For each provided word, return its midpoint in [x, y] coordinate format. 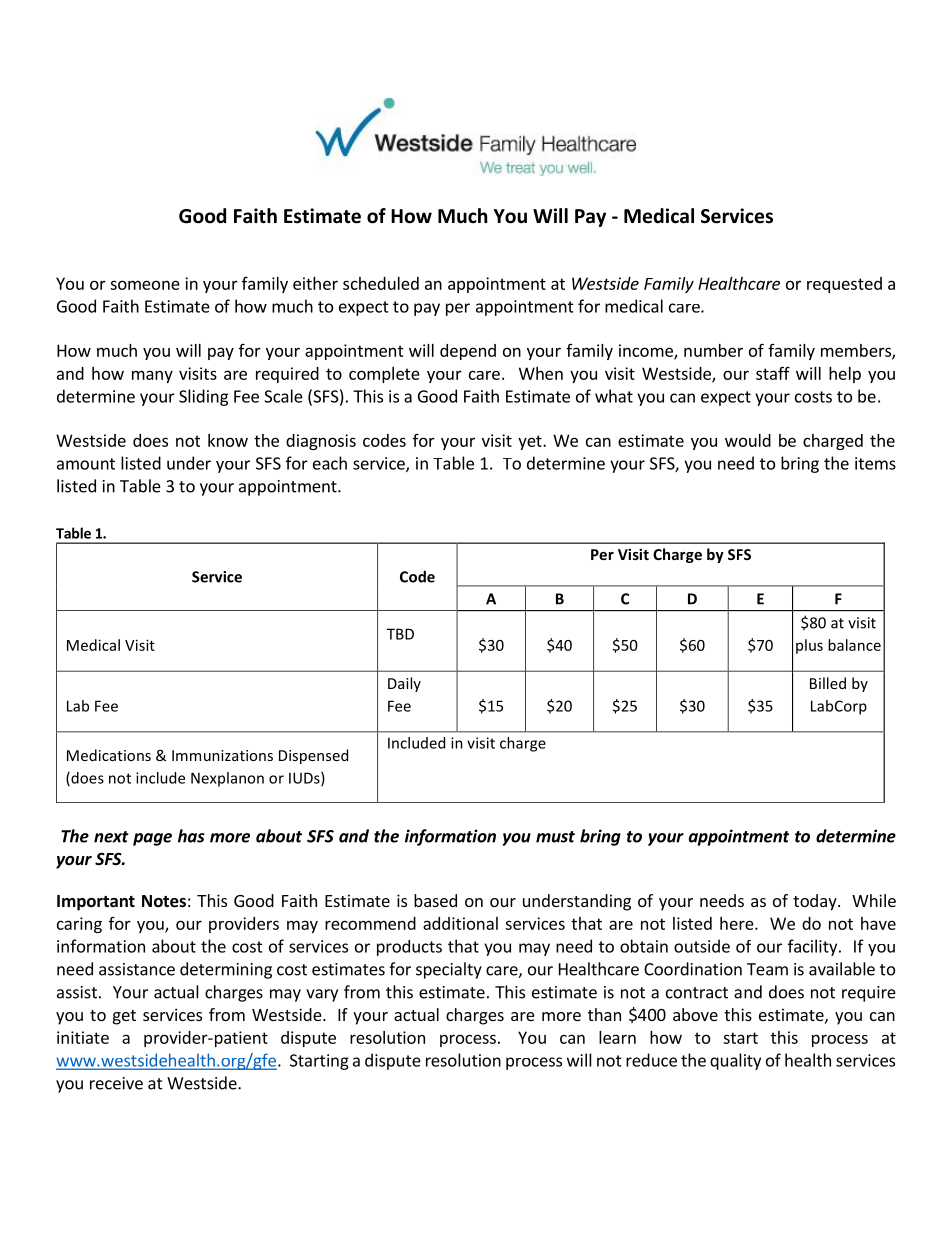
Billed [828, 683]
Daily [404, 684]
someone [145, 285]
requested [844, 285]
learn [617, 1037]
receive [116, 1083]
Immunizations [222, 755]
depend [468, 352]
